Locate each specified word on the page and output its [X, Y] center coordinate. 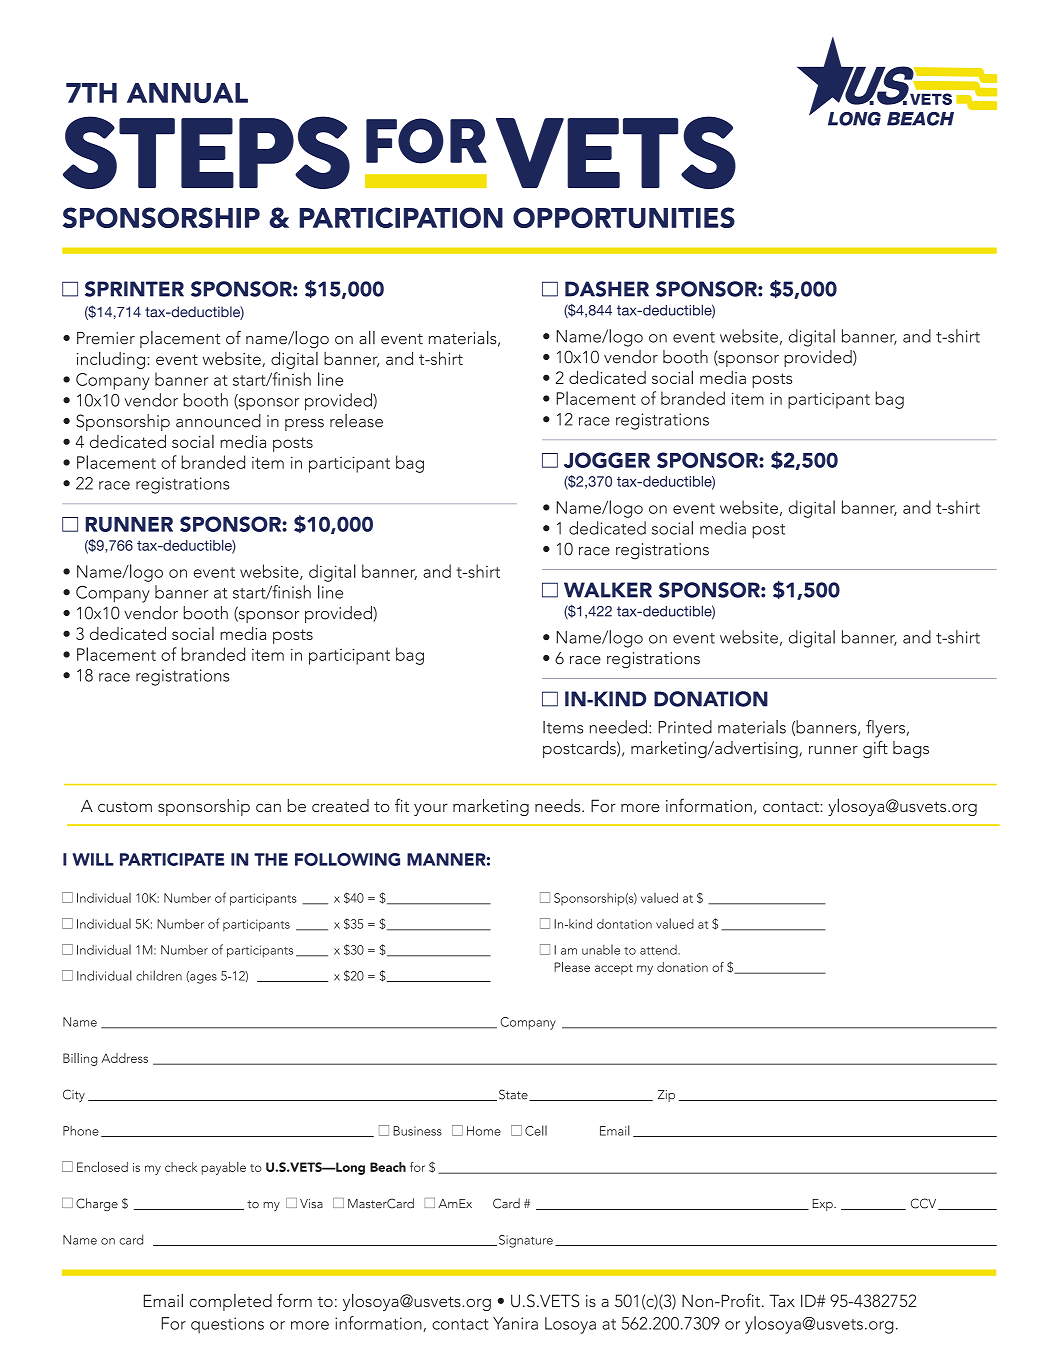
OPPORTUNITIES [624, 217]
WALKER [608, 590]
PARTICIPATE [172, 859]
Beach [388, 1167]
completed [231, 1302]
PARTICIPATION [401, 217]
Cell [536, 1130]
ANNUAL [187, 93]
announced [218, 421]
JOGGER [607, 460]
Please [572, 966]
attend [659, 950]
